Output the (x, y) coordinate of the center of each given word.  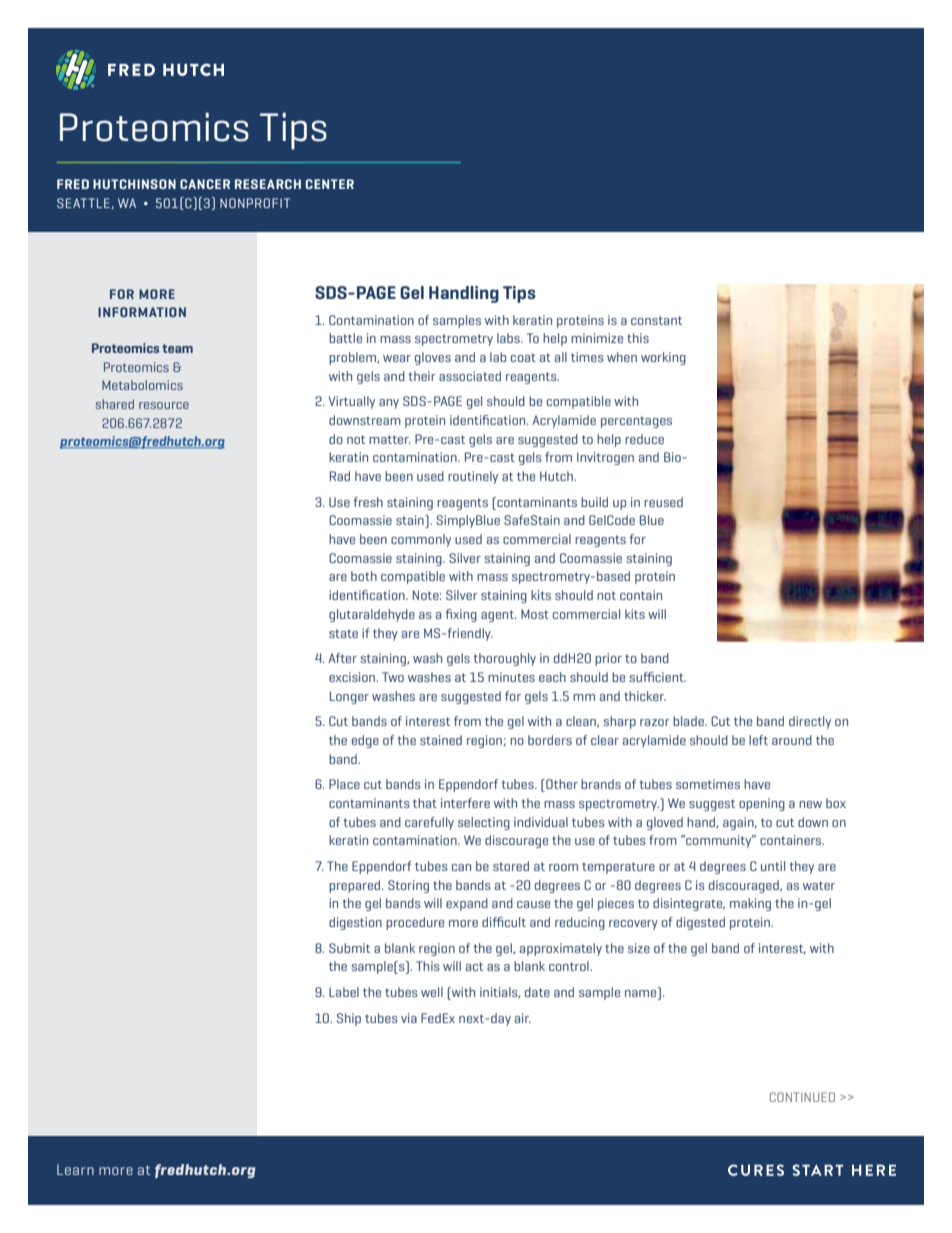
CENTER (329, 184)
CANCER (205, 184)
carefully (429, 823)
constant (656, 320)
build (594, 502)
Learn (75, 1169)
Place (344, 784)
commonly (421, 540)
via (409, 1018)
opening (762, 804)
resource (164, 405)
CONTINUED (802, 1097)
